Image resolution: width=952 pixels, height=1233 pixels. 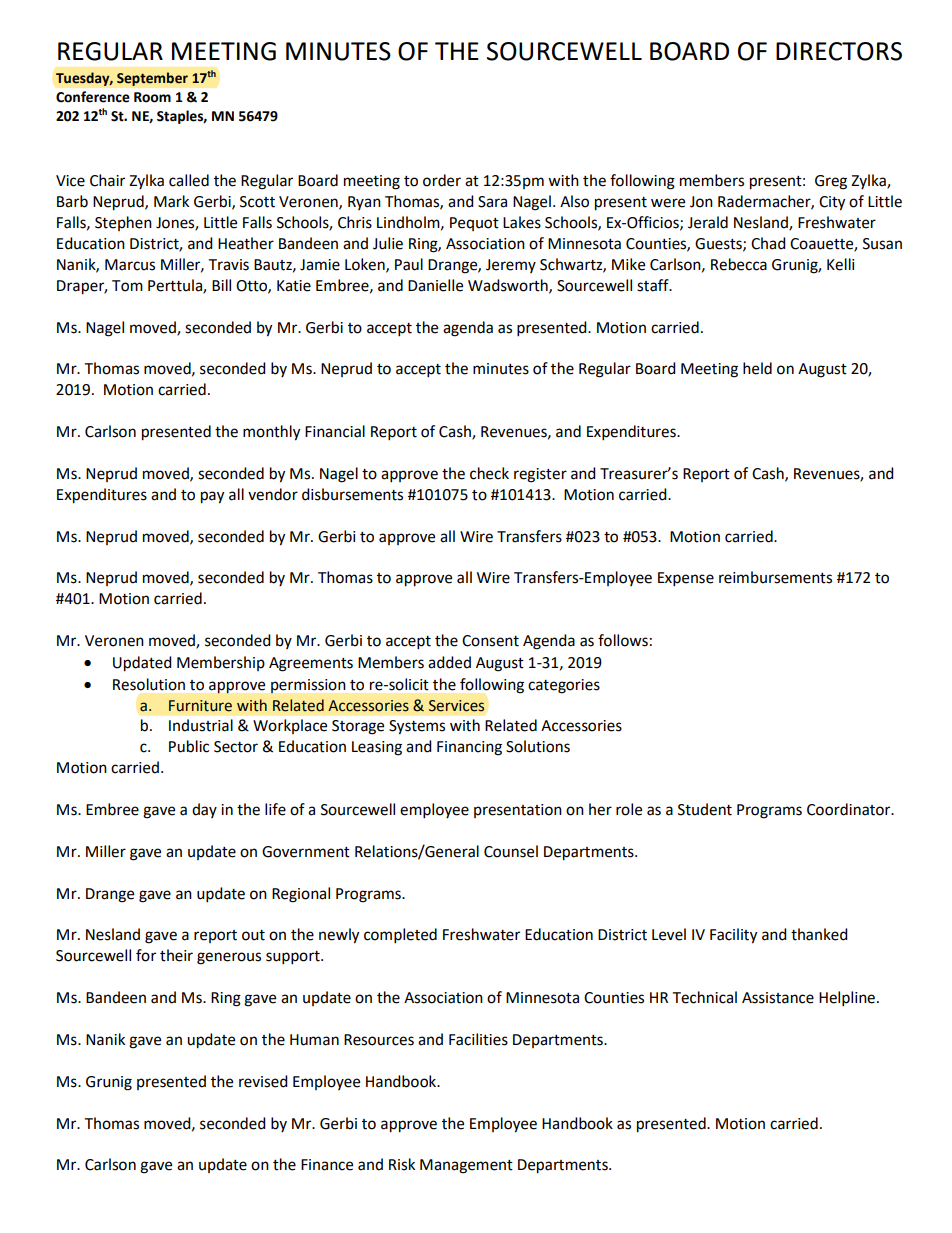 I want to click on revised, so click(x=263, y=1081).
